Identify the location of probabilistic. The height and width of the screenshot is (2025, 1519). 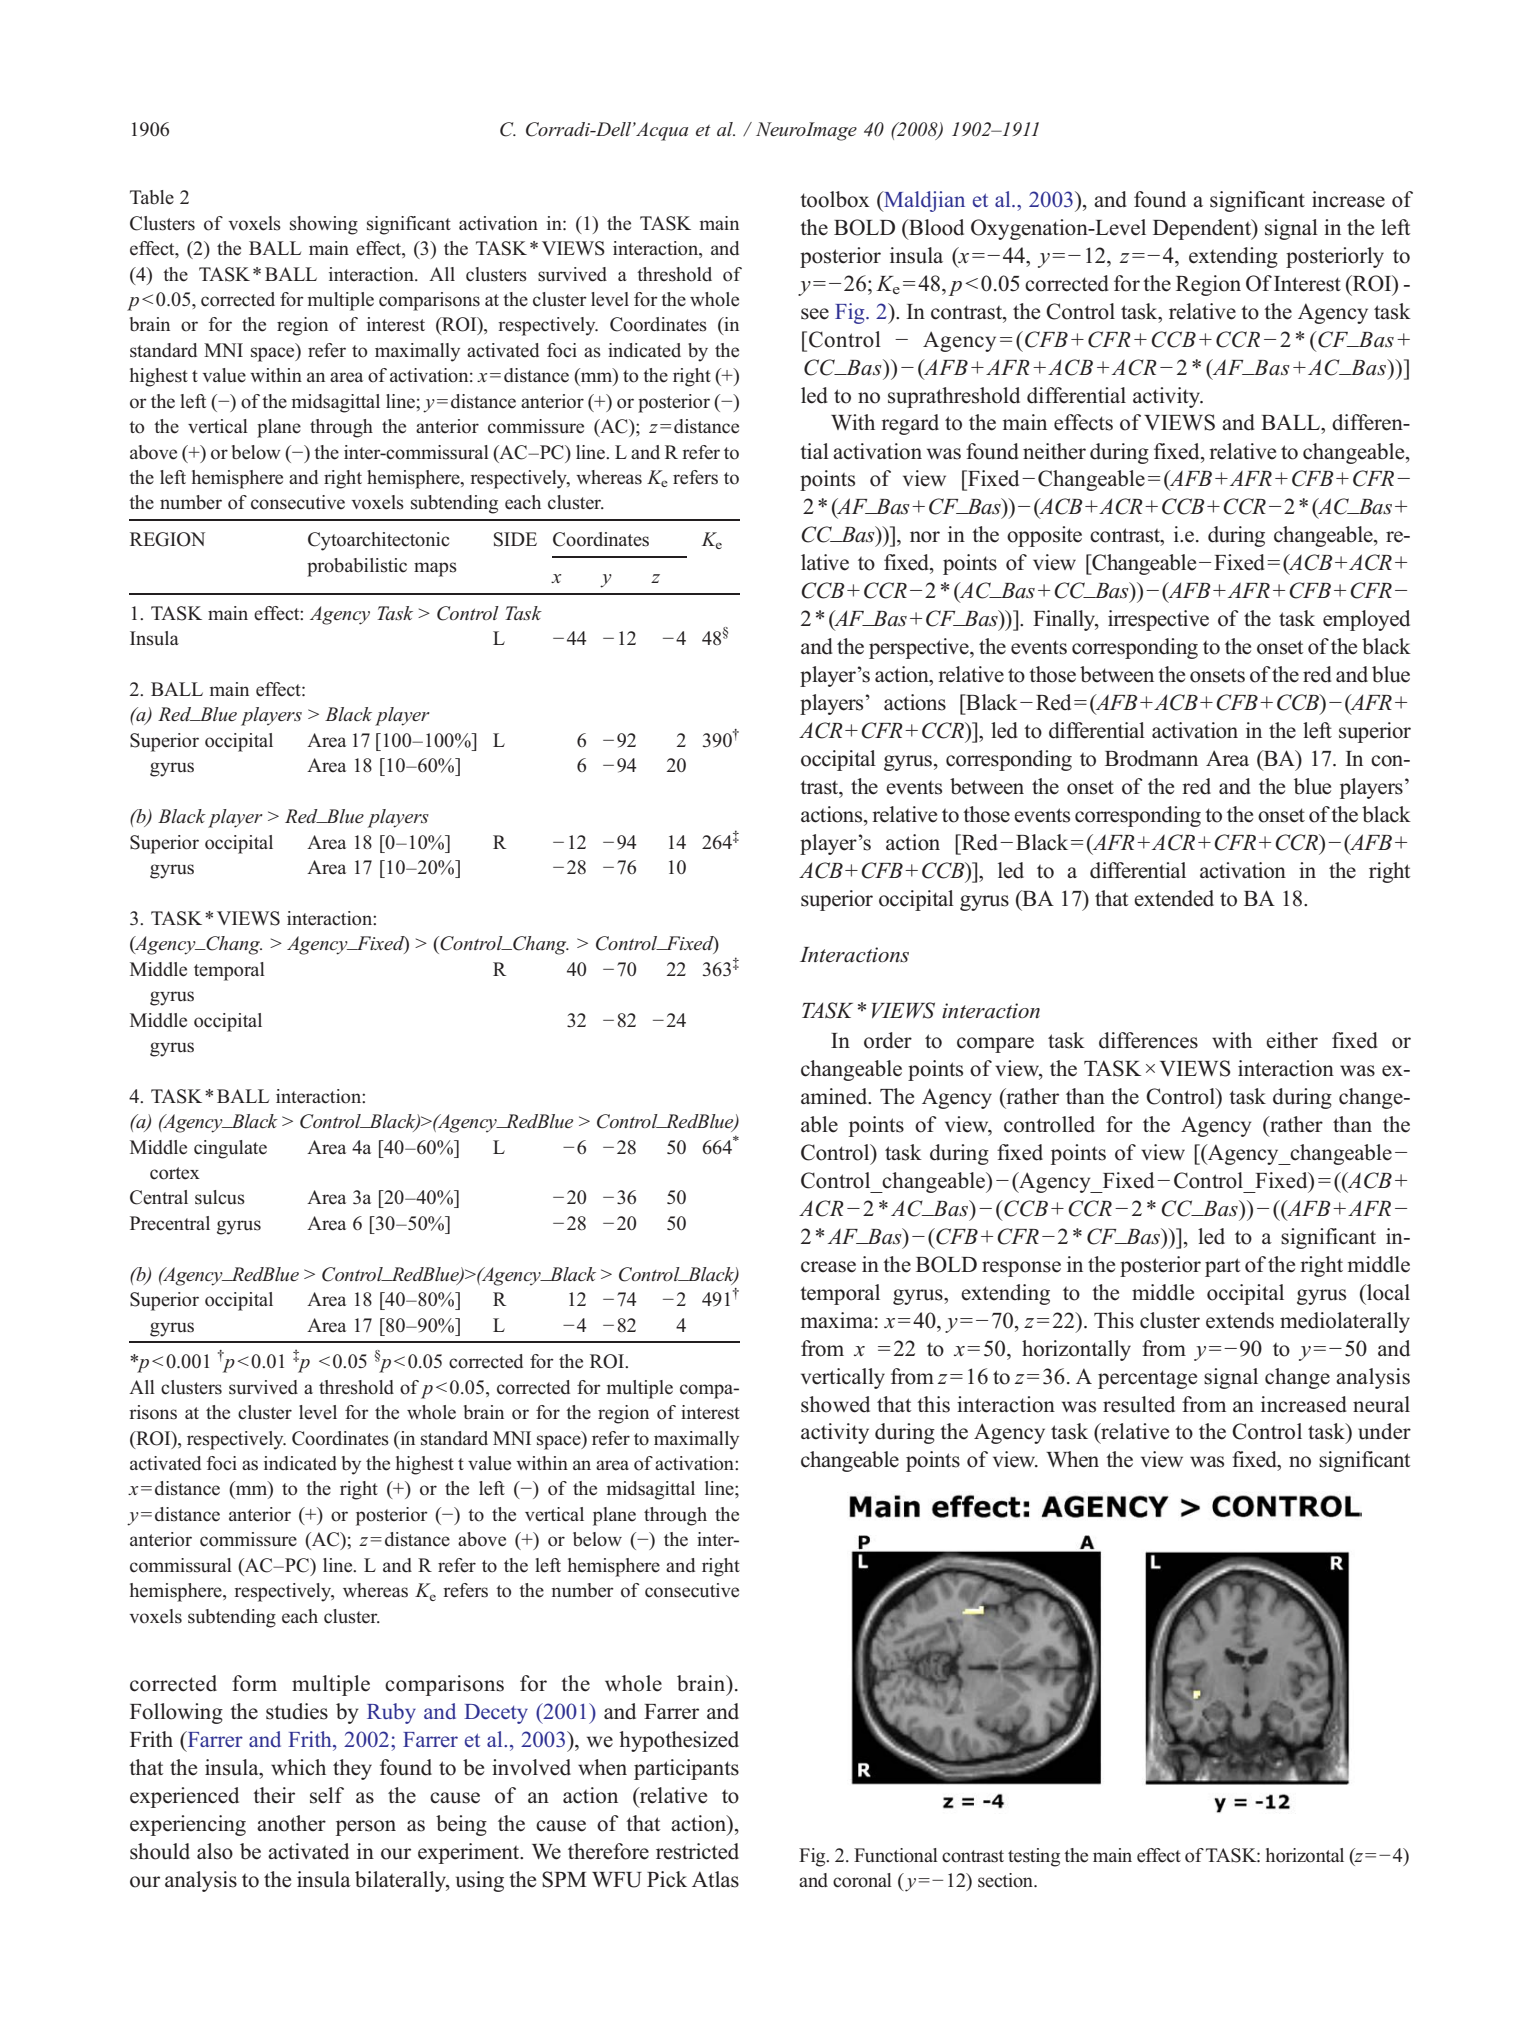
(357, 567).
